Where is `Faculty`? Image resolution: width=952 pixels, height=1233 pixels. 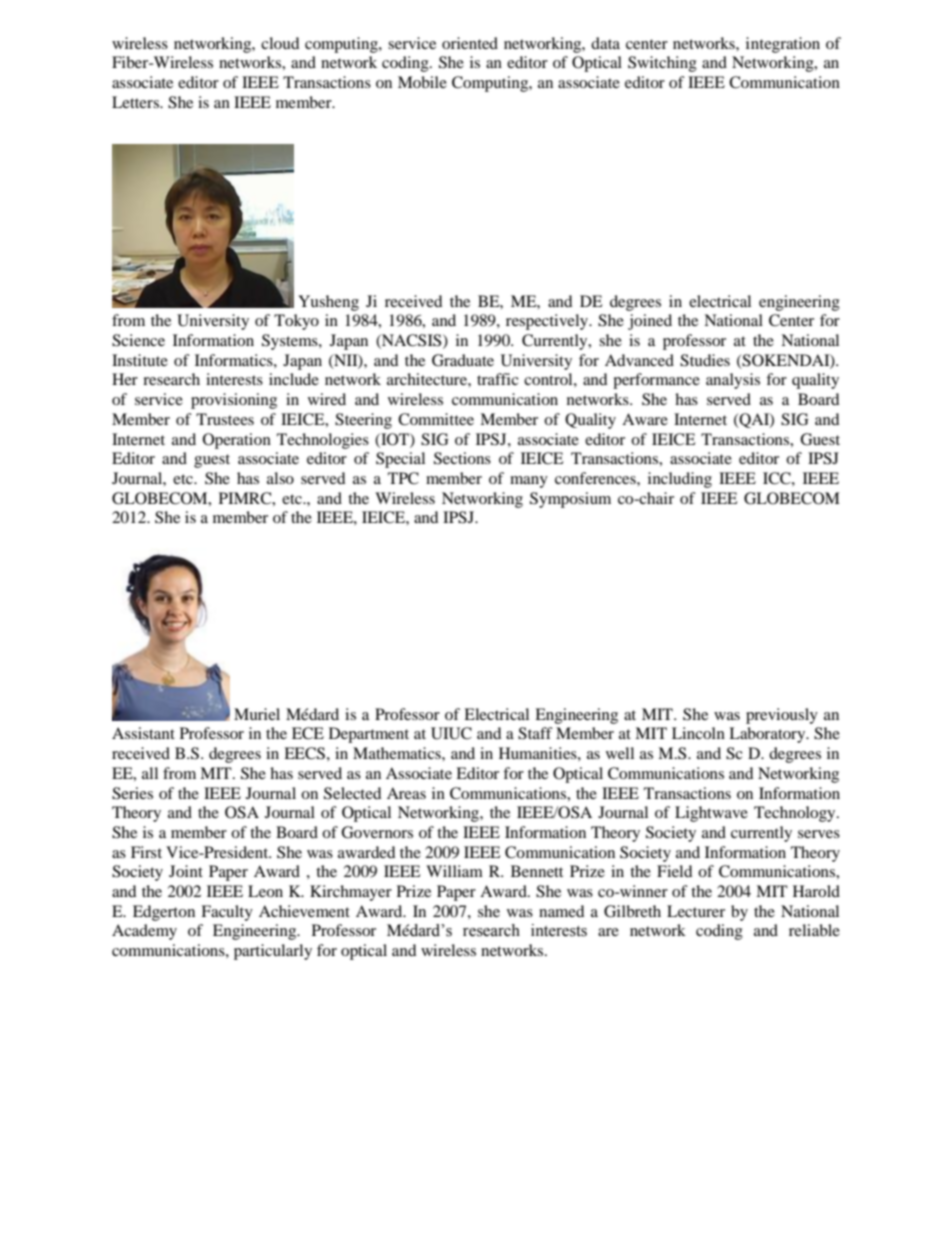
Faculty is located at coordinates (227, 913).
